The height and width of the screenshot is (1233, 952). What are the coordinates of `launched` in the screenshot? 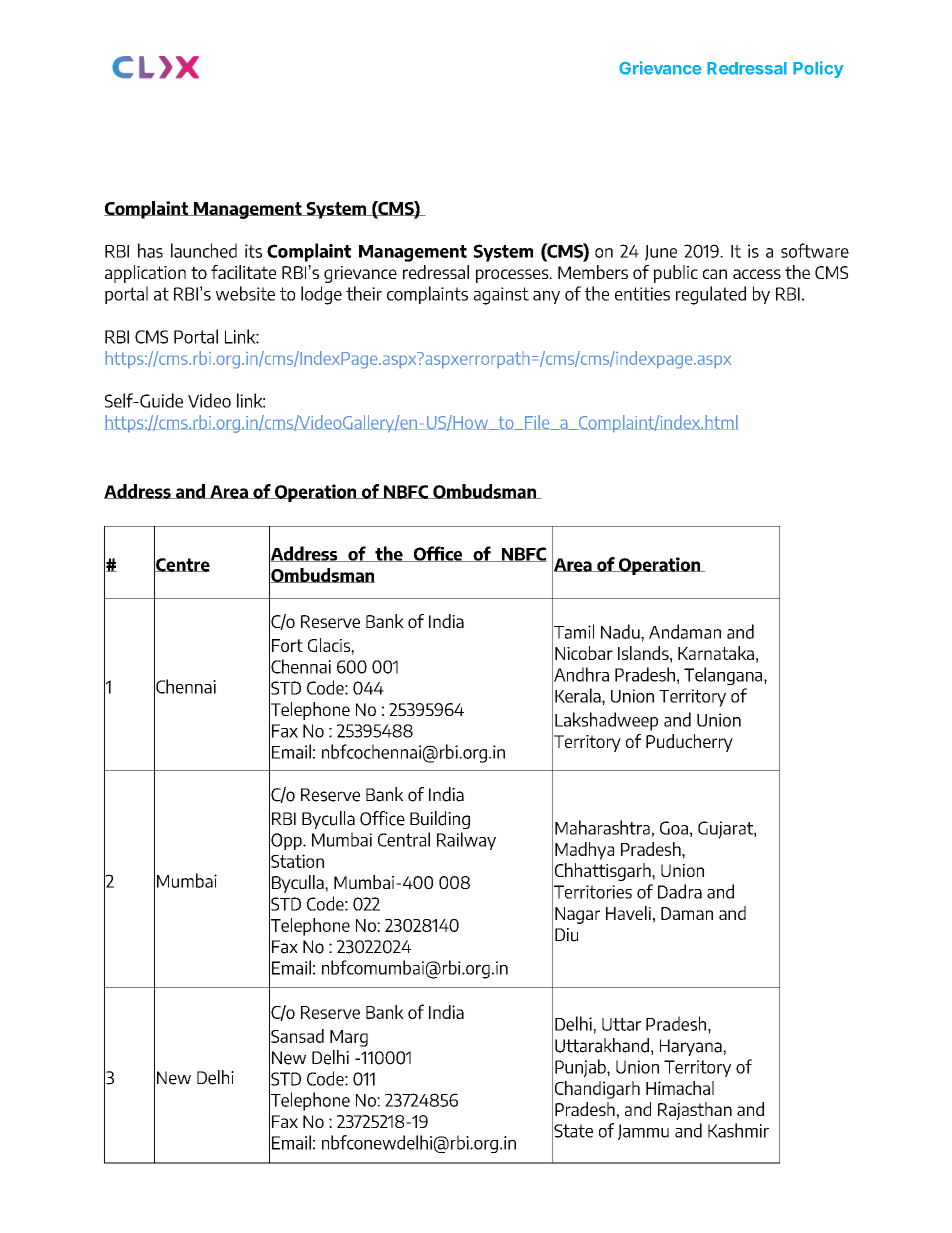 It's located at (204, 250).
